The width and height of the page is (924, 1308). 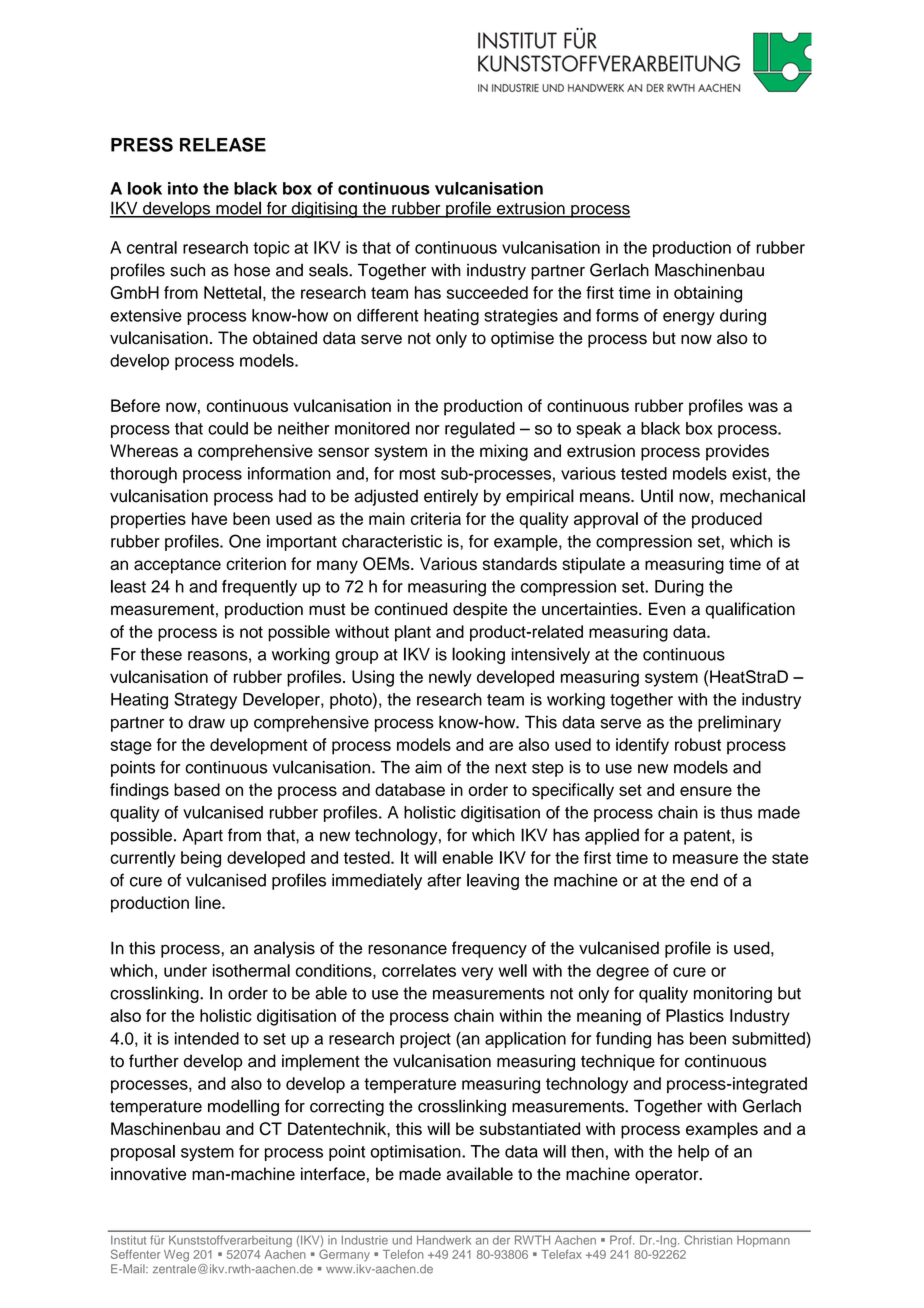 What do you see at coordinates (763, 407) in the page?
I see `was` at bounding box center [763, 407].
